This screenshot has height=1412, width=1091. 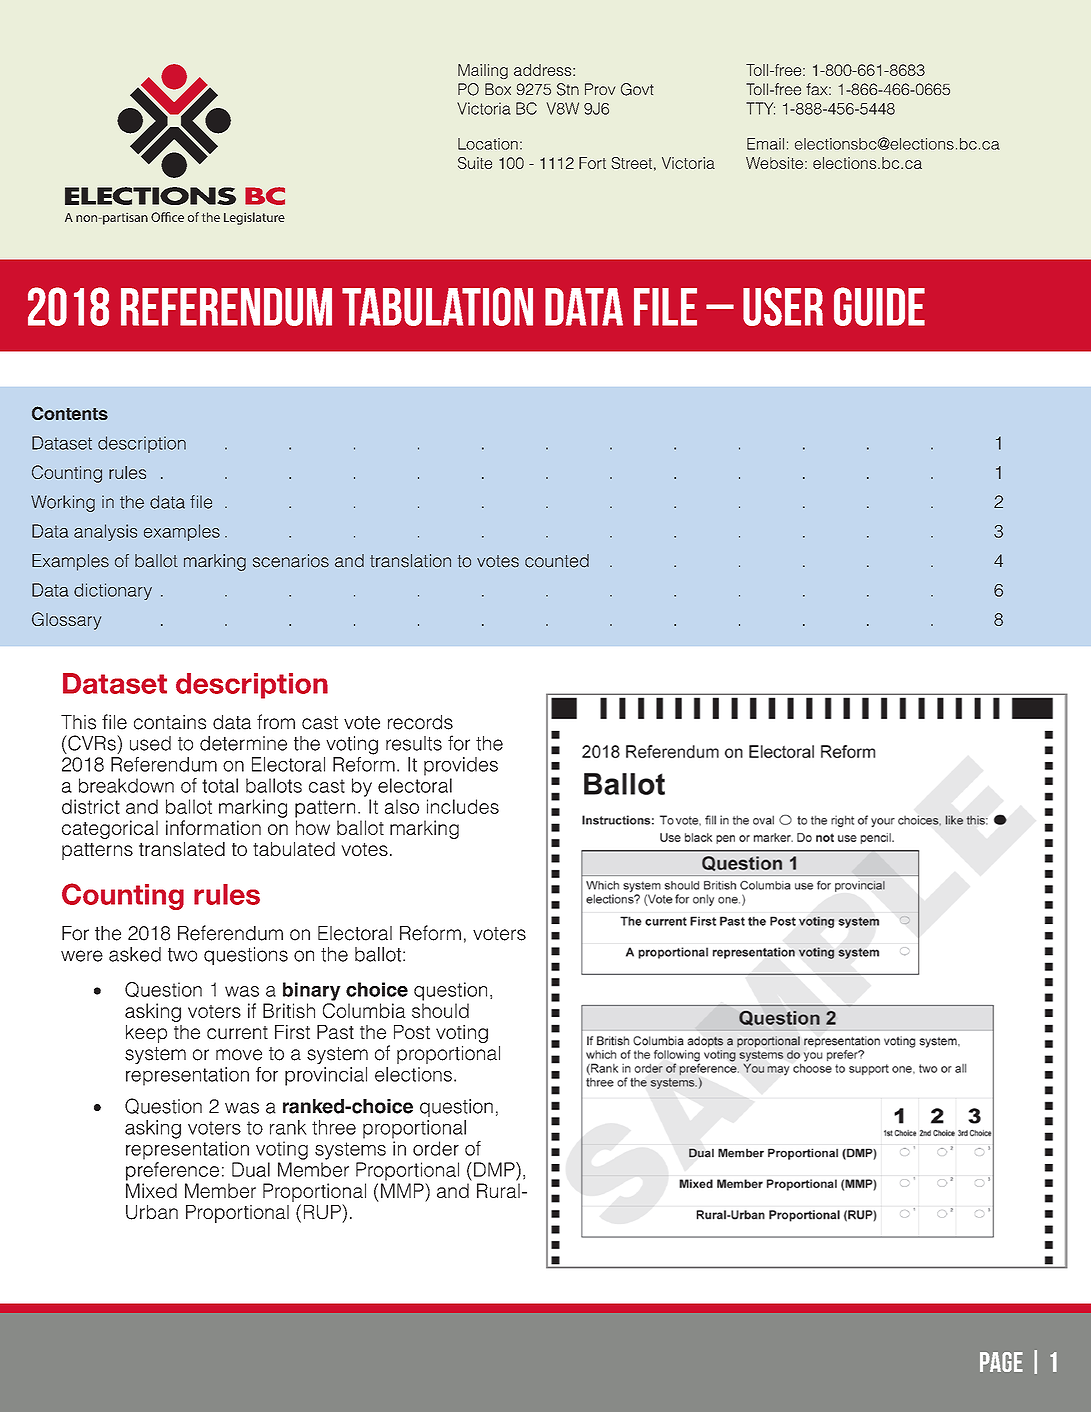 What do you see at coordinates (254, 218) in the screenshot?
I see `Legislature` at bounding box center [254, 218].
